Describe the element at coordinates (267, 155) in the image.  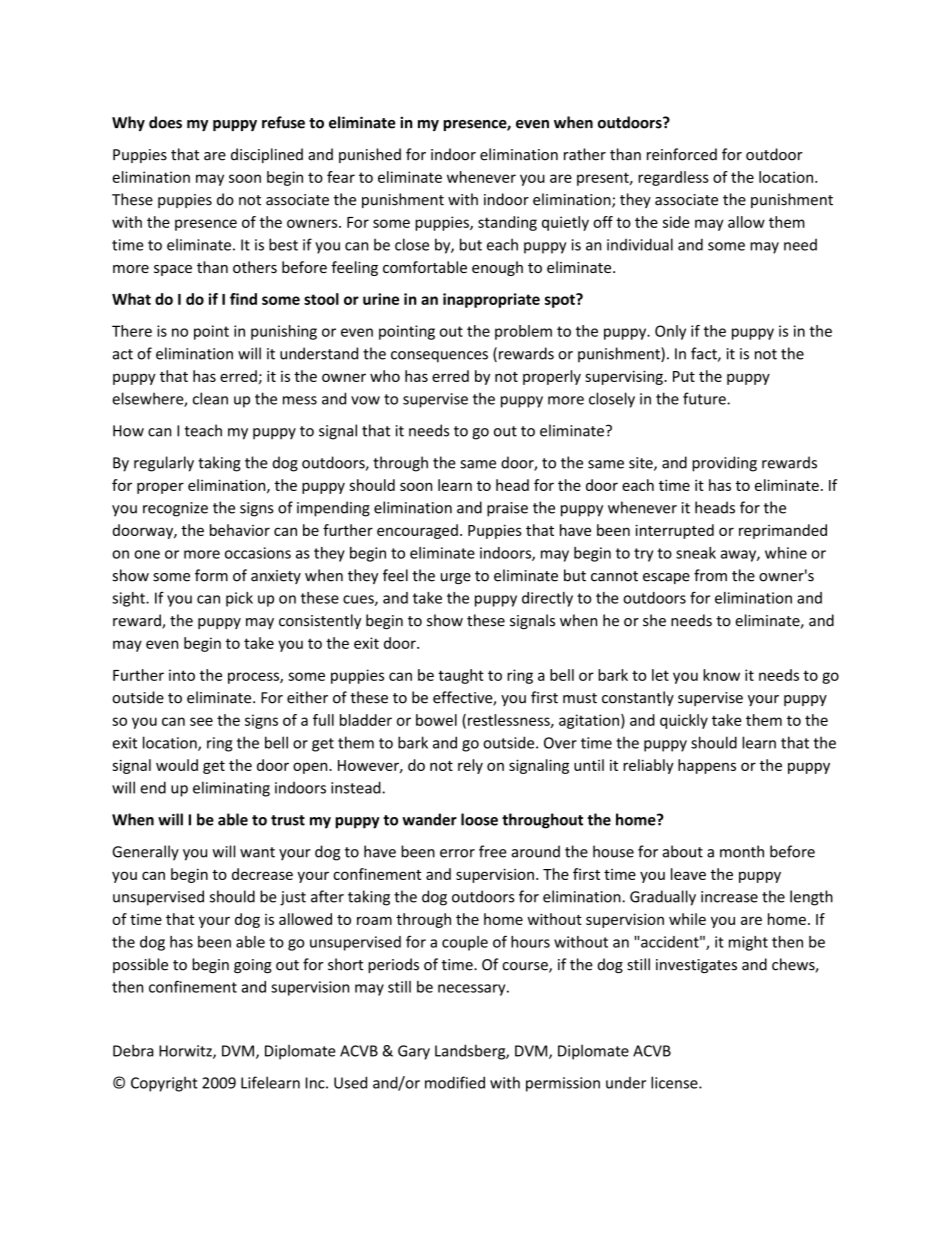
I see `disciplined` at that location.
